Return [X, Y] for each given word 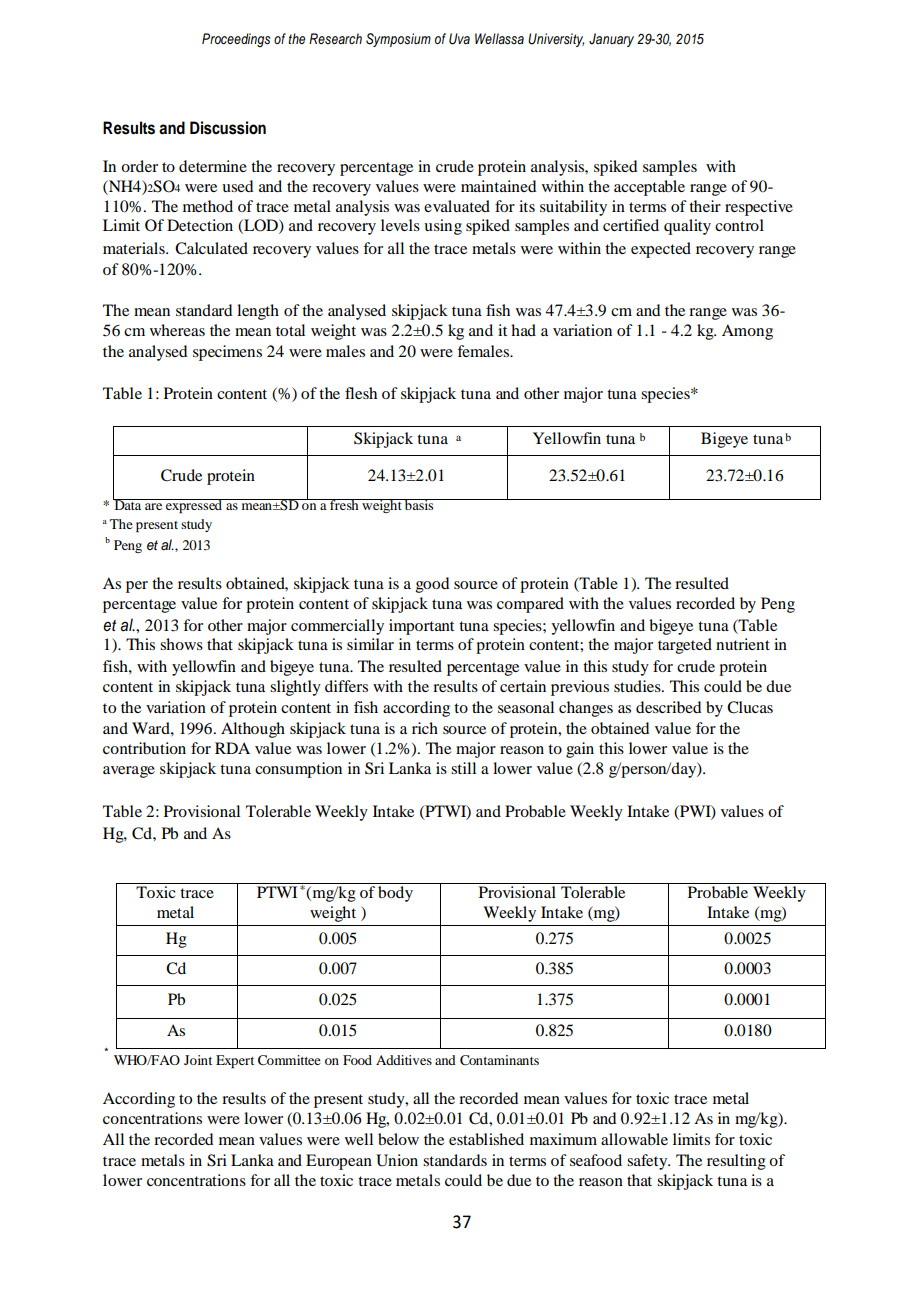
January [611, 40]
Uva [459, 39]
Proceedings [236, 40]
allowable [634, 1139]
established [486, 1139]
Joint [198, 1060]
